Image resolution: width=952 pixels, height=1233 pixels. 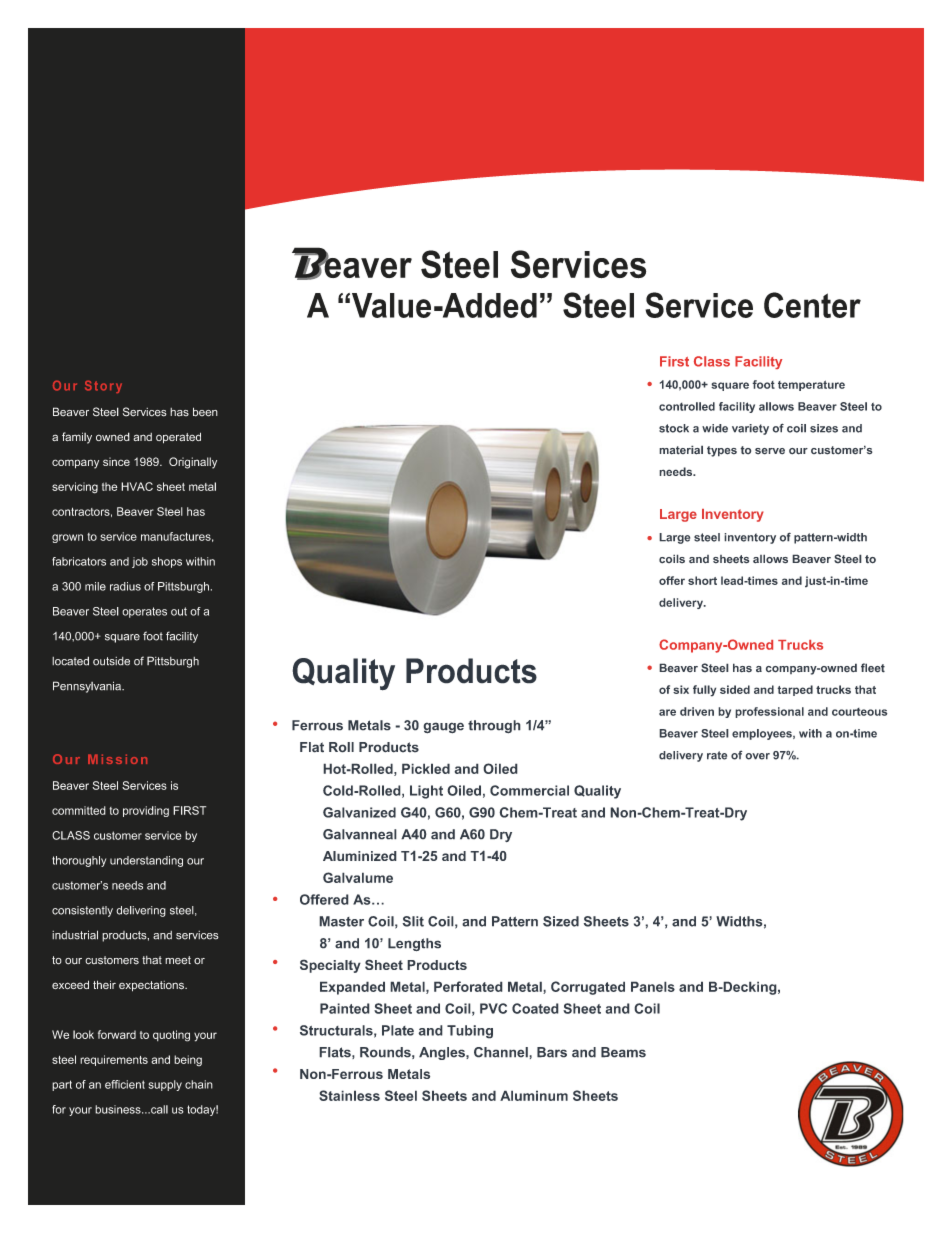 I want to click on supply, so click(x=165, y=1085).
